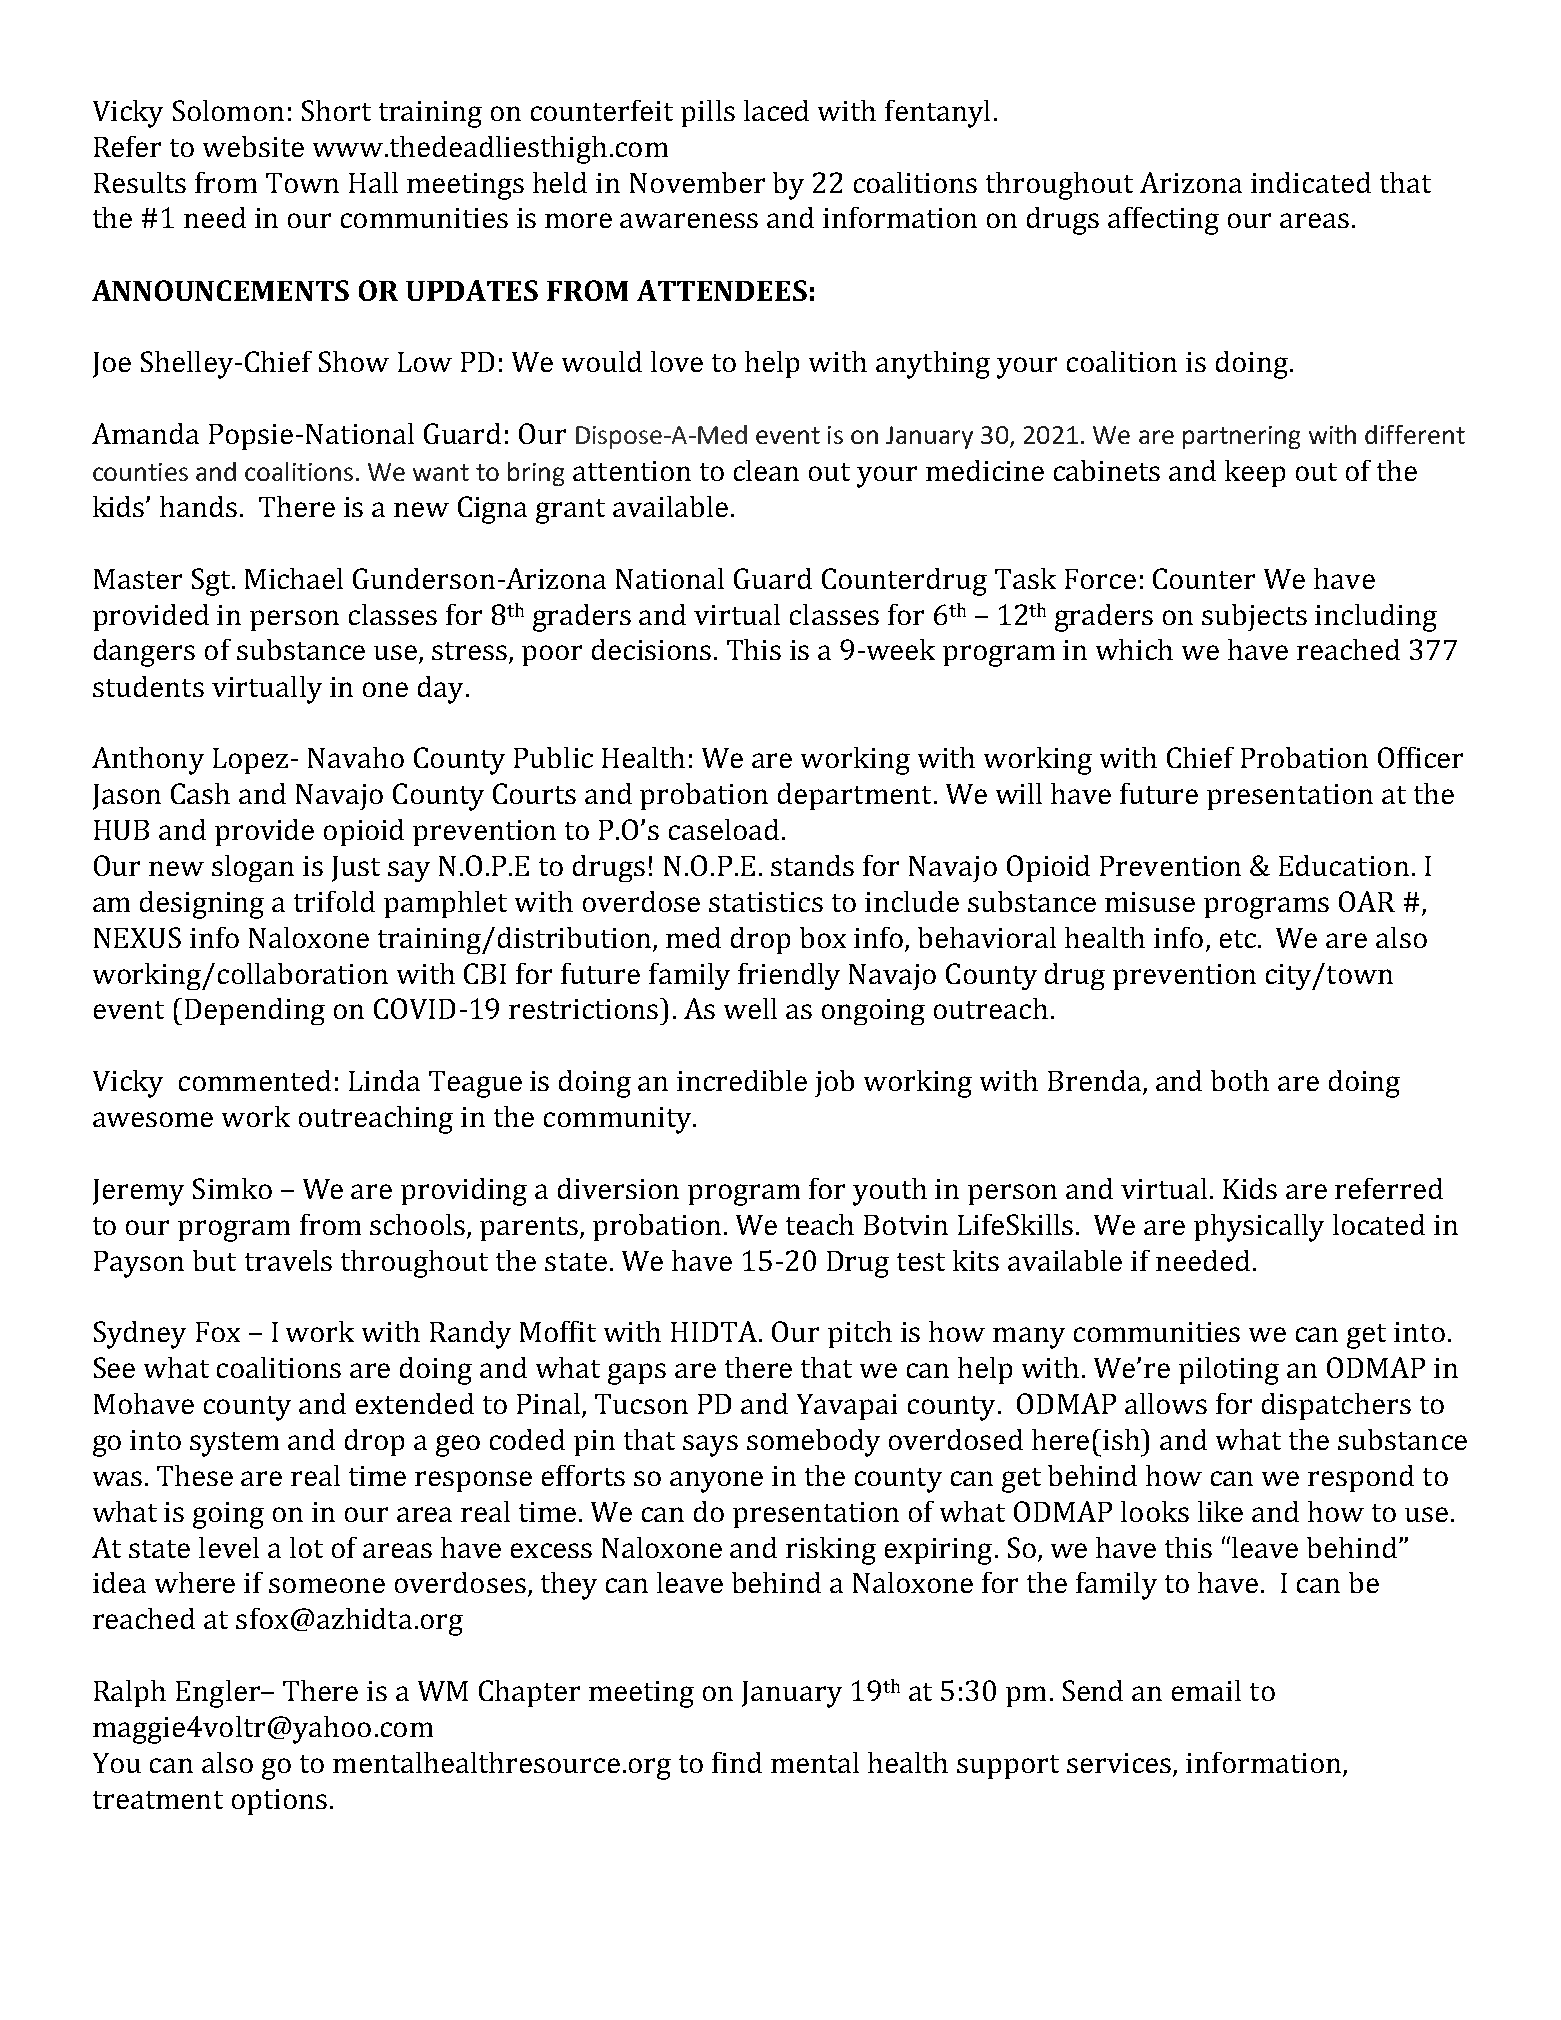 The width and height of the document is (1561, 2020). Describe the element at coordinates (651, 649) in the document. I see `decisions` at that location.
